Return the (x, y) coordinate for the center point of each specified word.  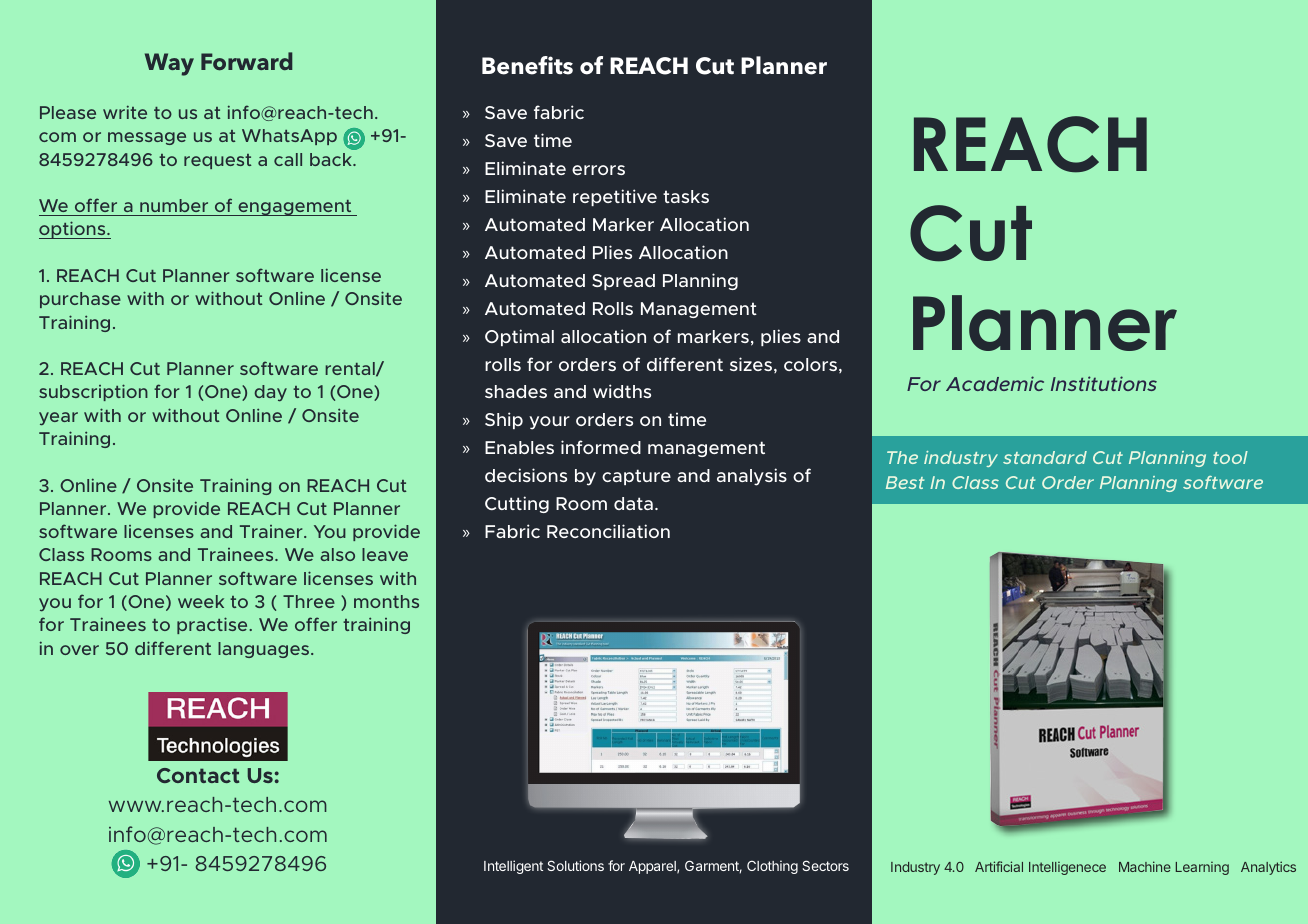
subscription (93, 392)
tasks (686, 196)
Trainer (272, 531)
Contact (198, 775)
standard (1045, 457)
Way (169, 64)
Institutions (1104, 383)
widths (622, 391)
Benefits (527, 65)
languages (265, 650)
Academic (995, 383)
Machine (1145, 866)
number (174, 205)
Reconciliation (608, 531)
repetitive (615, 197)
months (386, 601)
